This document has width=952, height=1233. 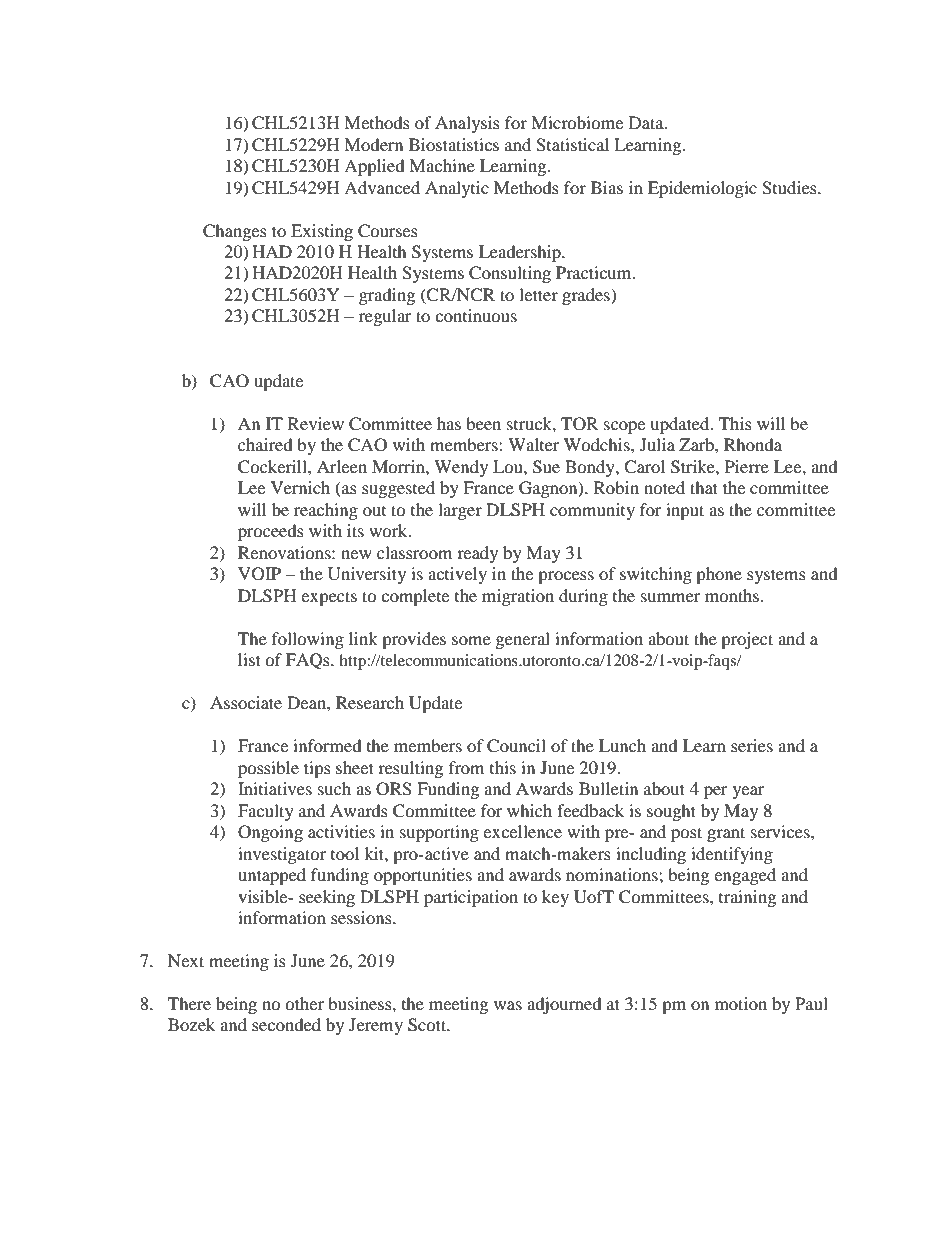 I want to click on motion, so click(x=741, y=1003).
